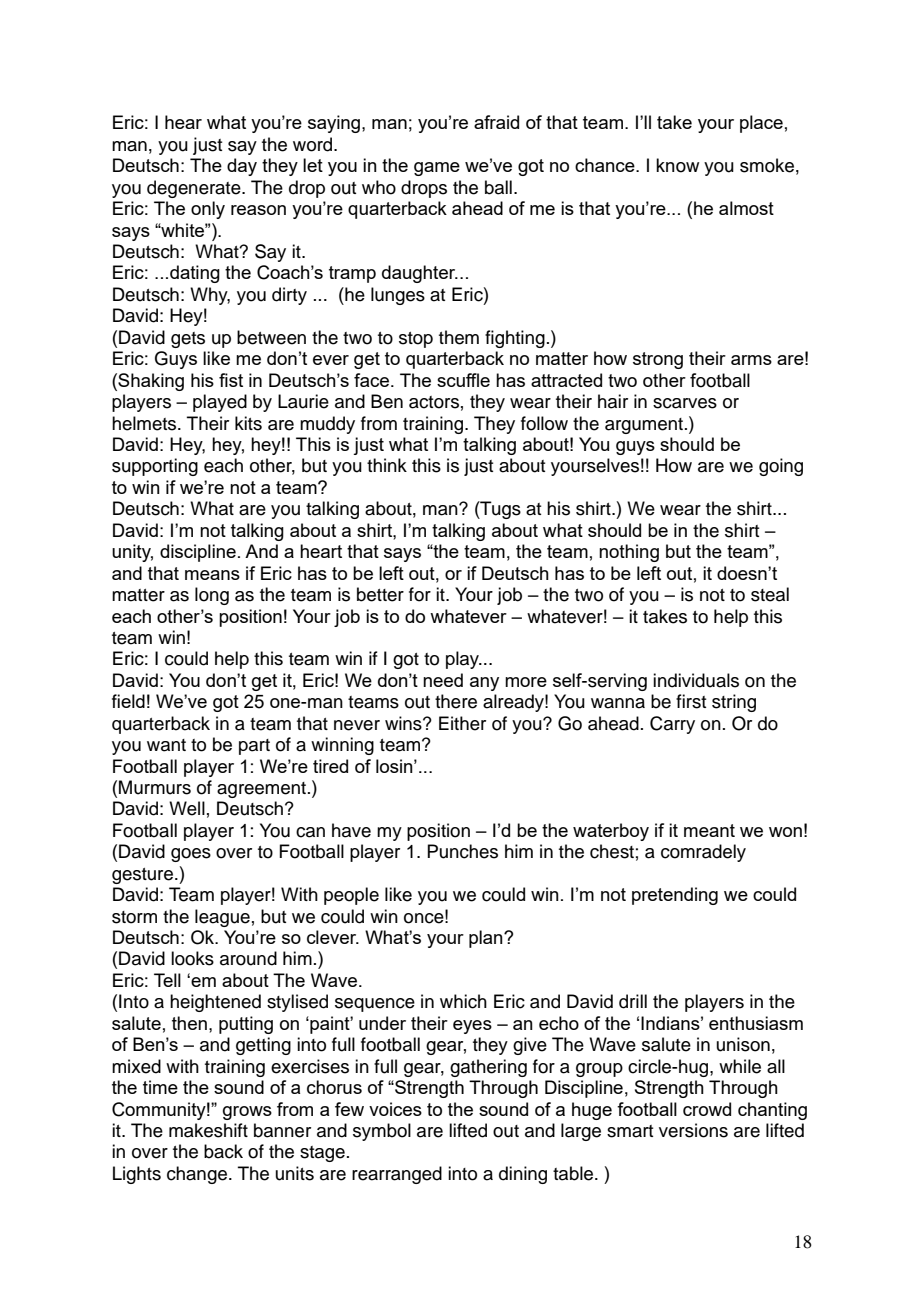 The width and height of the screenshot is (924, 1308). I want to click on individuals, so click(696, 680).
